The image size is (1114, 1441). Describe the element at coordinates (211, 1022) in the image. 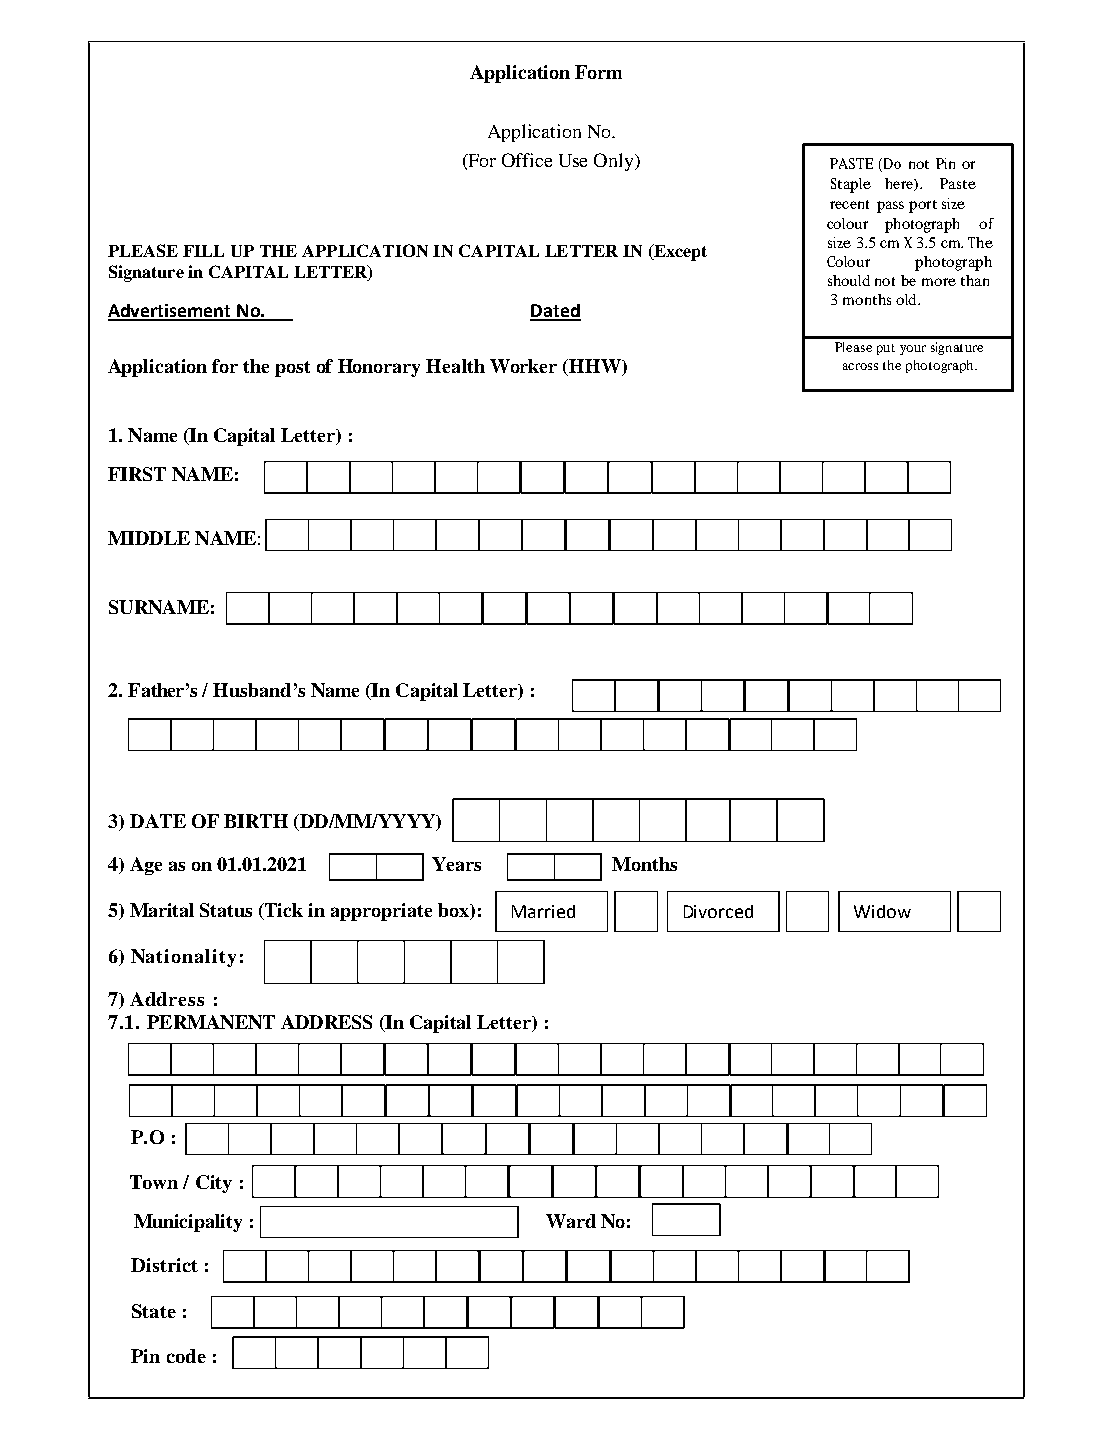

I see `PERMANENT` at that location.
